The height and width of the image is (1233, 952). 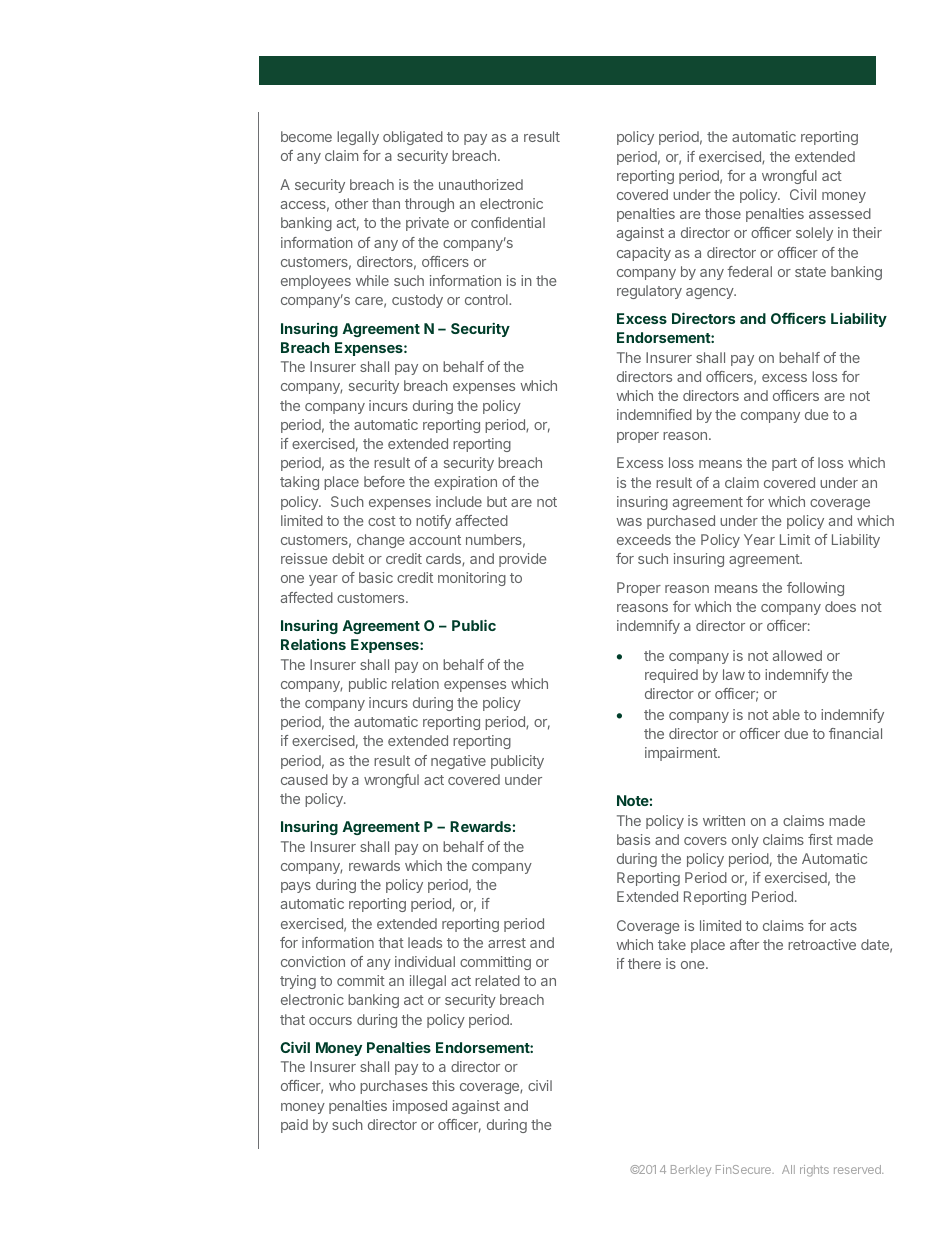 What do you see at coordinates (633, 839) in the image?
I see `basis` at bounding box center [633, 839].
